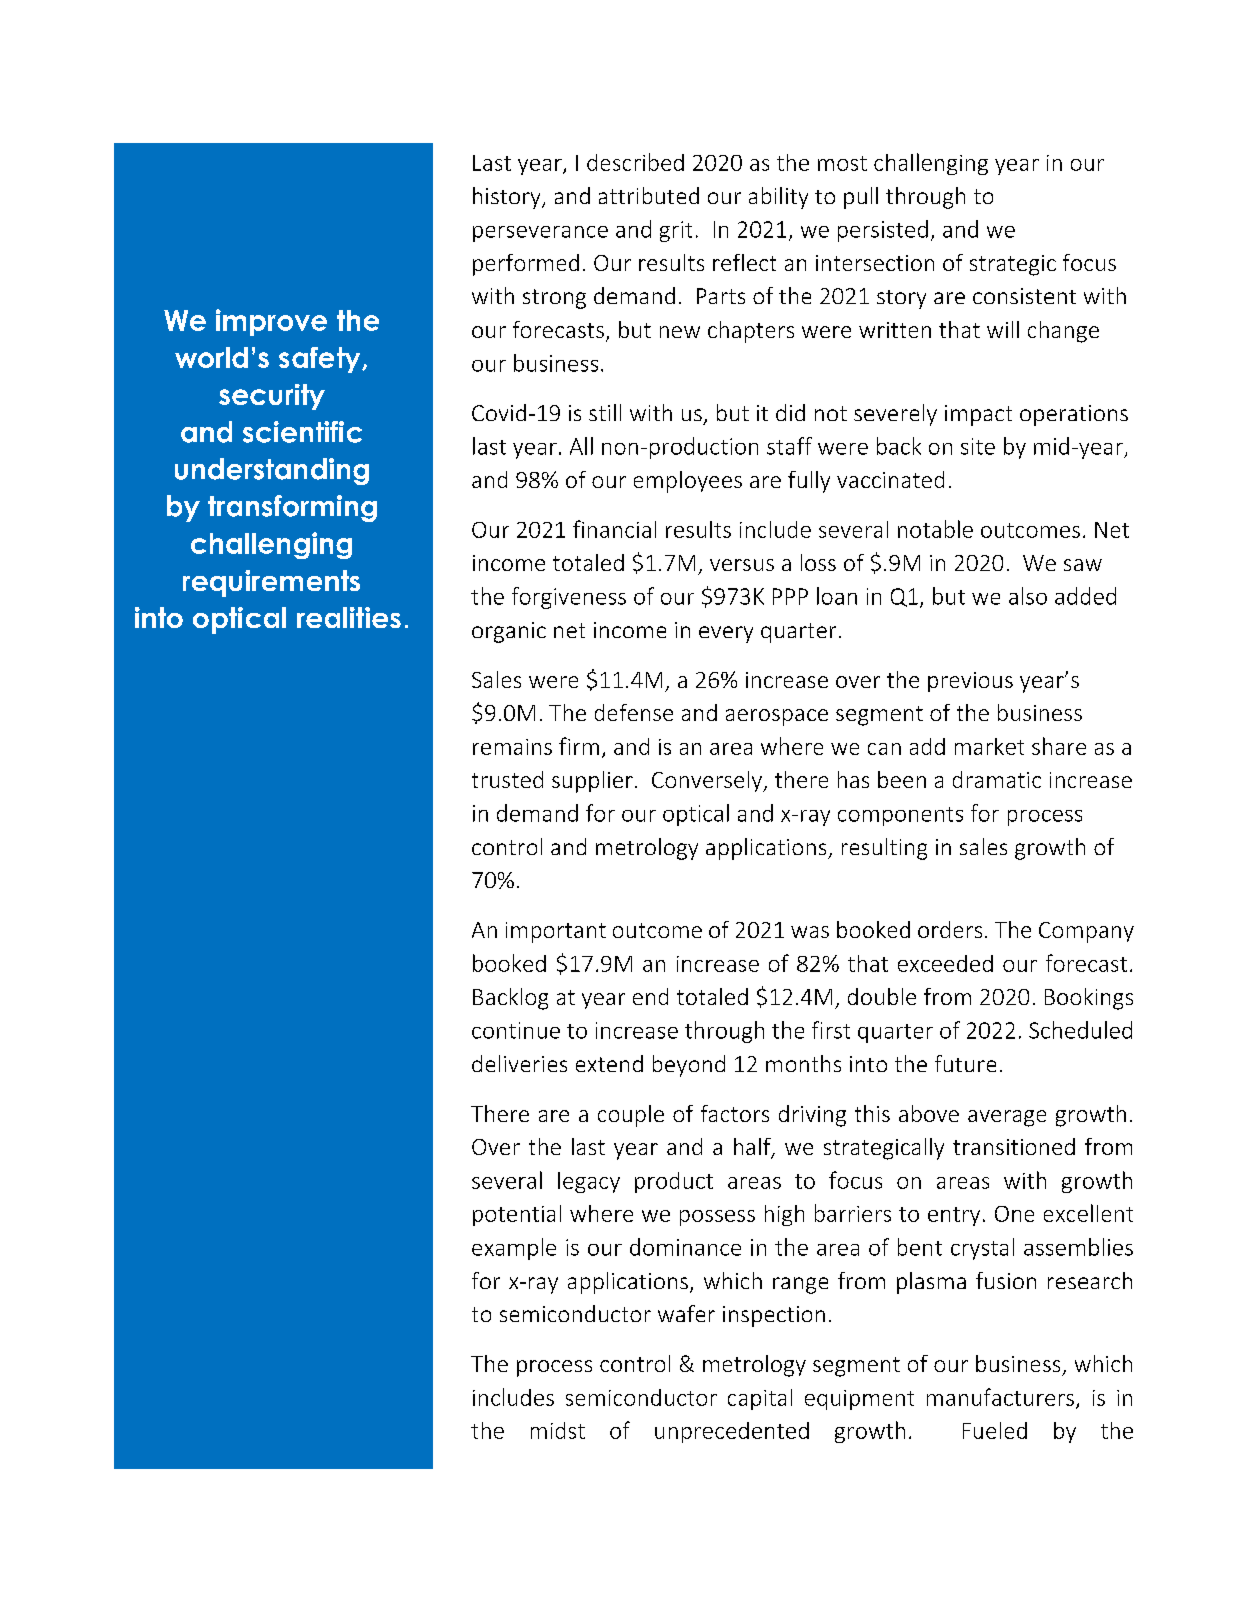  Describe the element at coordinates (1000, 1397) in the page. I see `manufacturers` at that location.
